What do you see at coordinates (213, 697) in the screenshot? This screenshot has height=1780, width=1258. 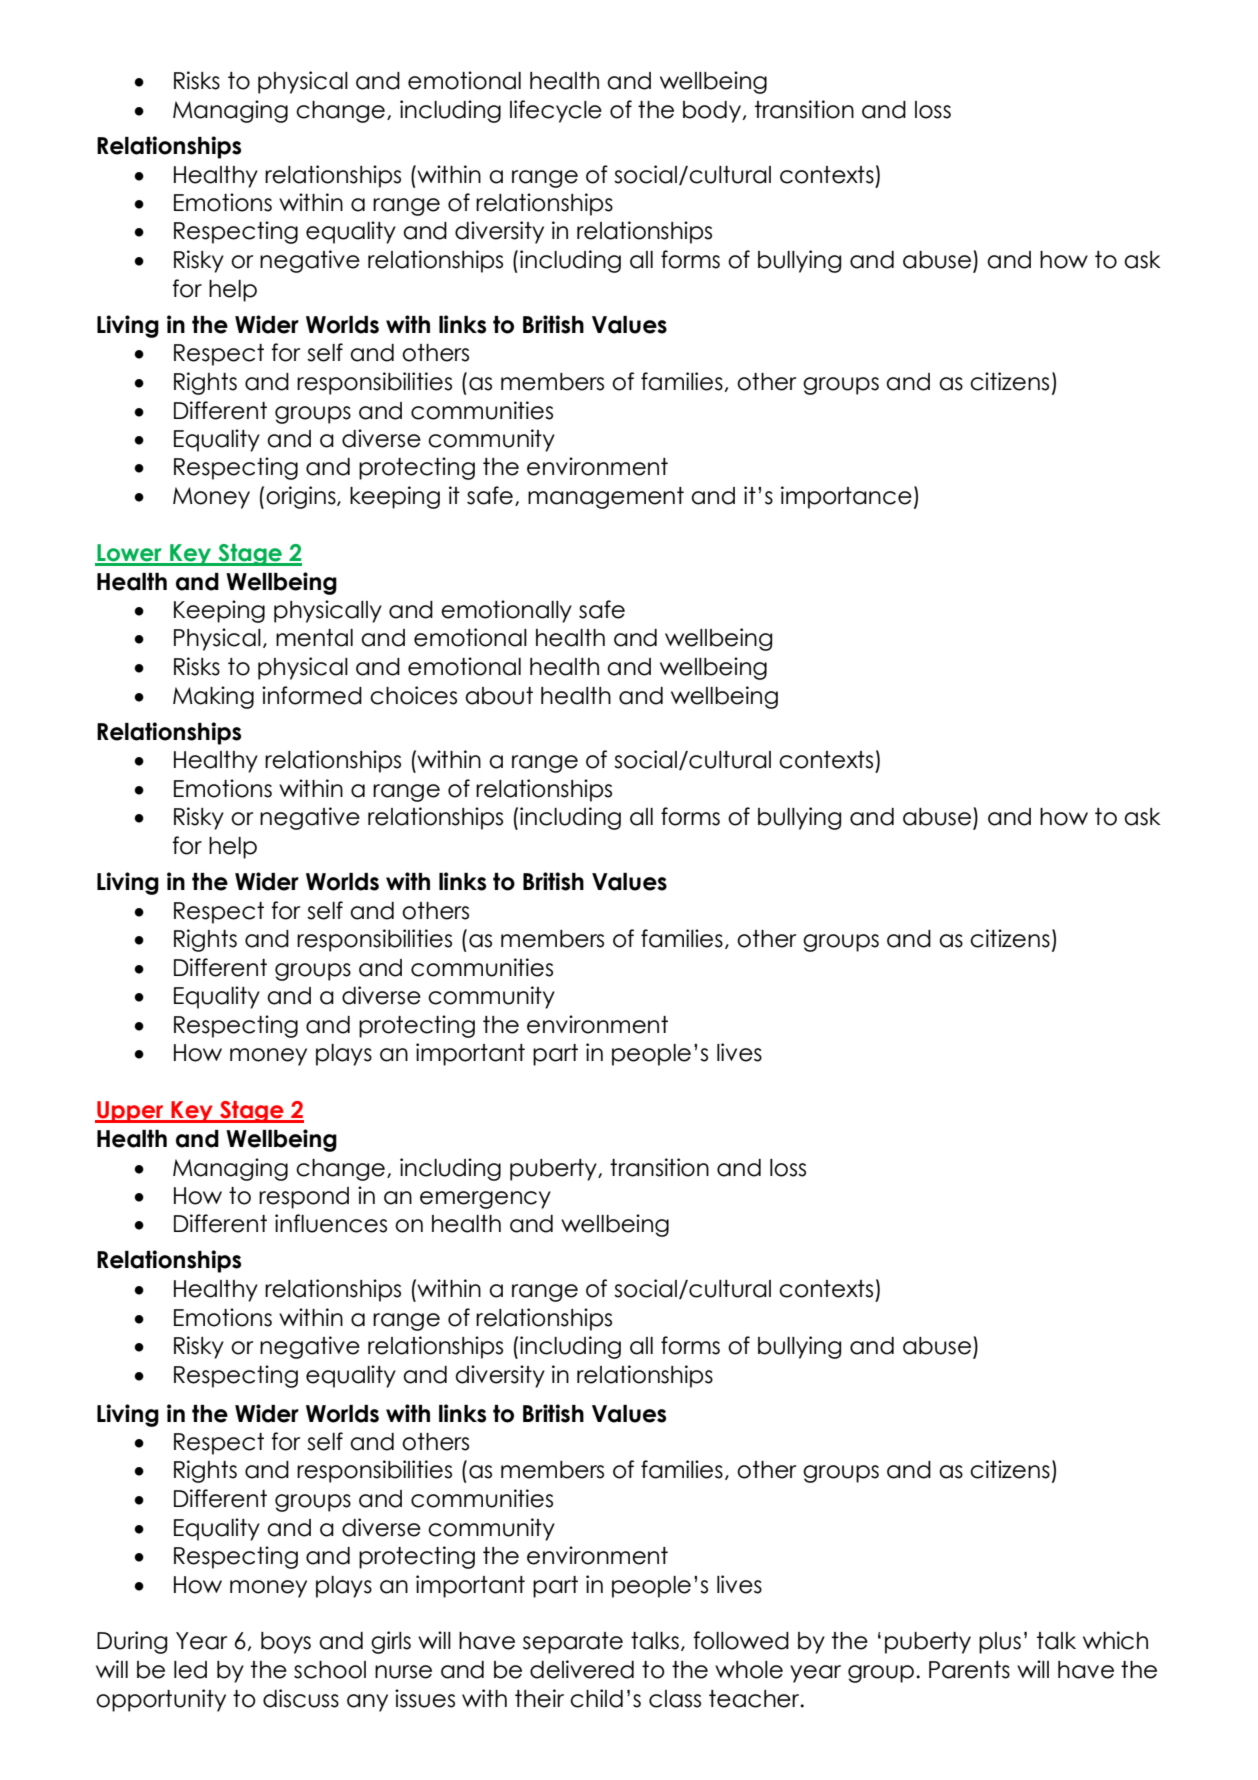 I see `Making` at bounding box center [213, 697].
